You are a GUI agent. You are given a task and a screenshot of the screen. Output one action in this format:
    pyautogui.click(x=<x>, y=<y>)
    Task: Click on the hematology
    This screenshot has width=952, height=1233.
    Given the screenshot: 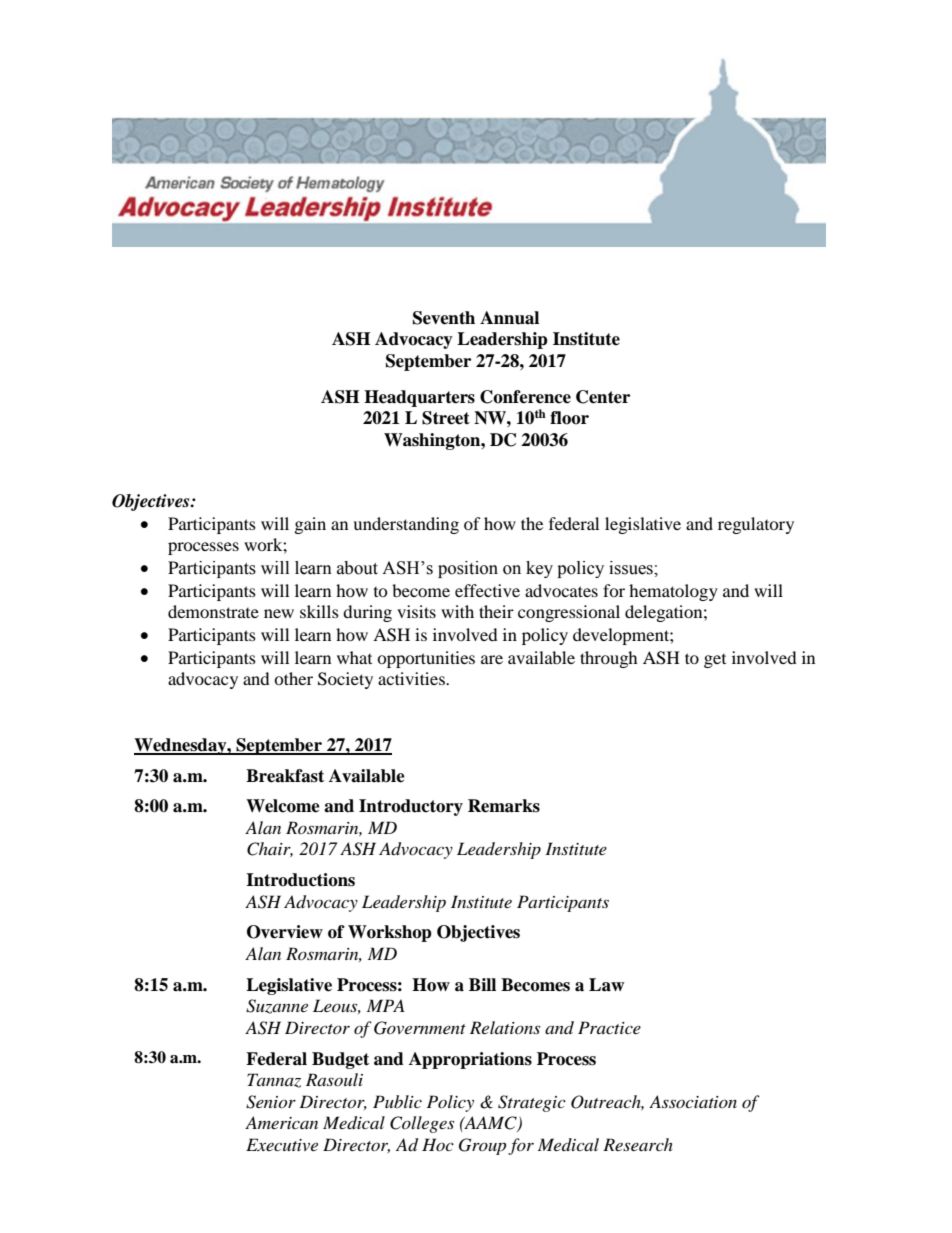 What is the action you would take?
    pyautogui.click(x=673, y=592)
